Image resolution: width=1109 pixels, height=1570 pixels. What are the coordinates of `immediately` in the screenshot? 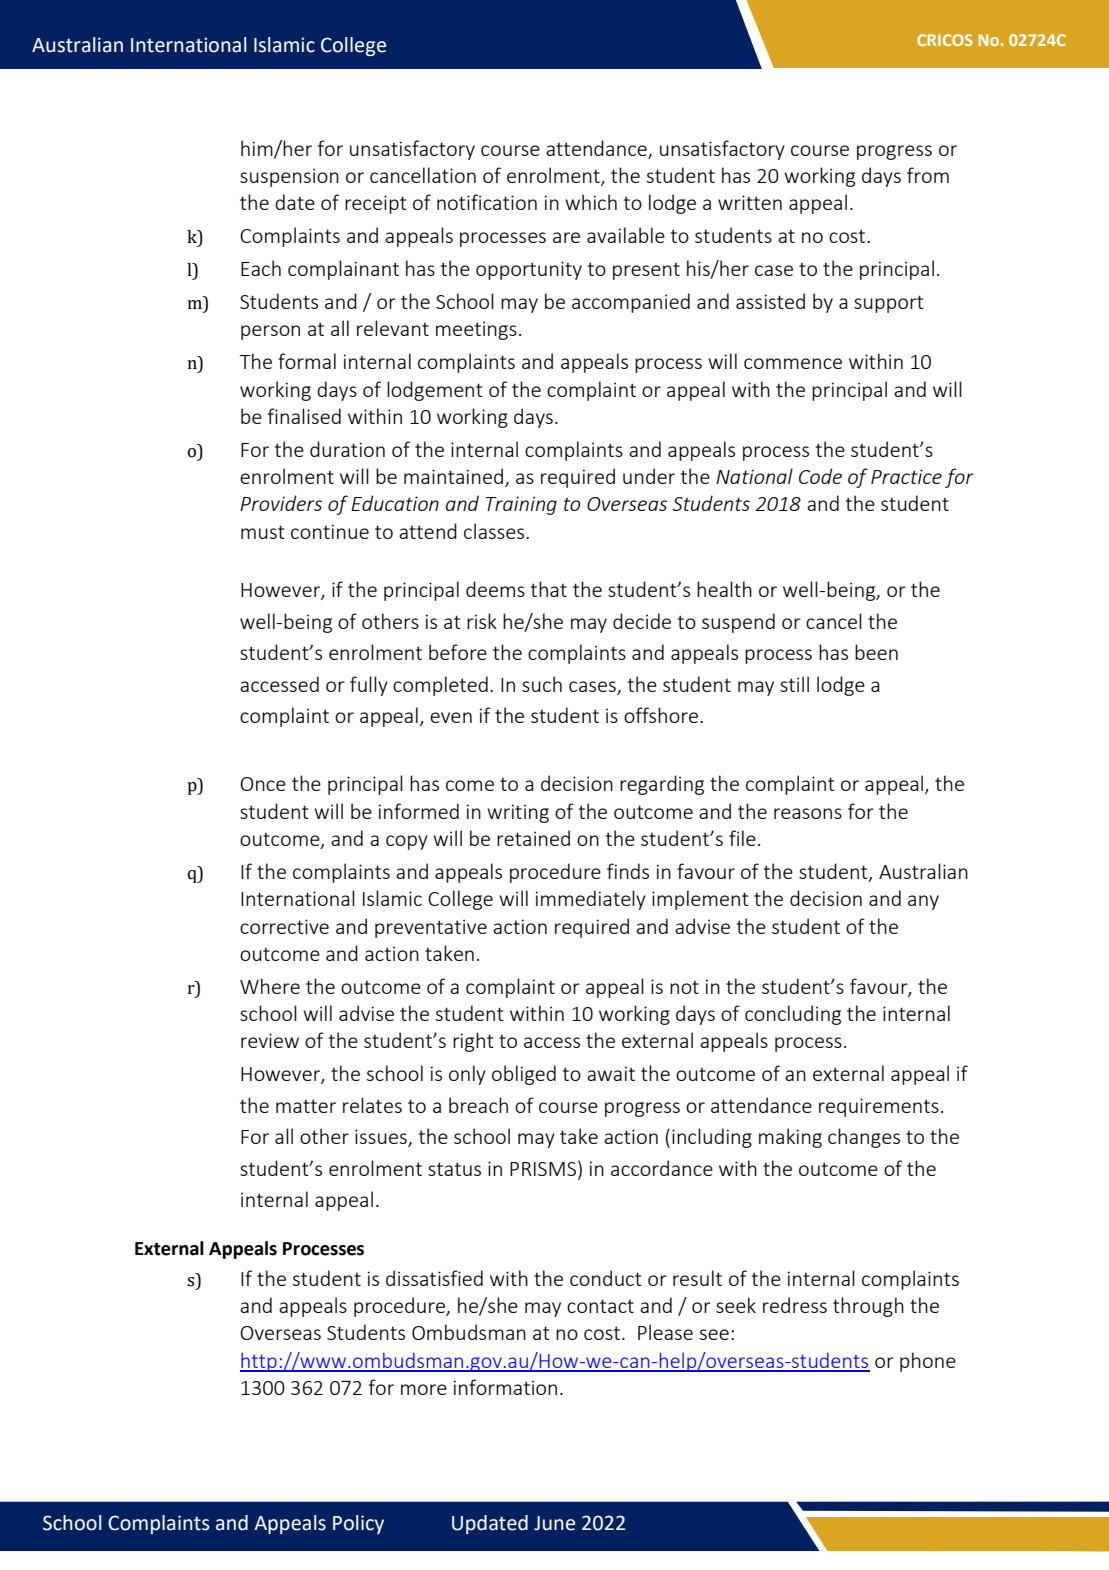 It's located at (591, 900).
